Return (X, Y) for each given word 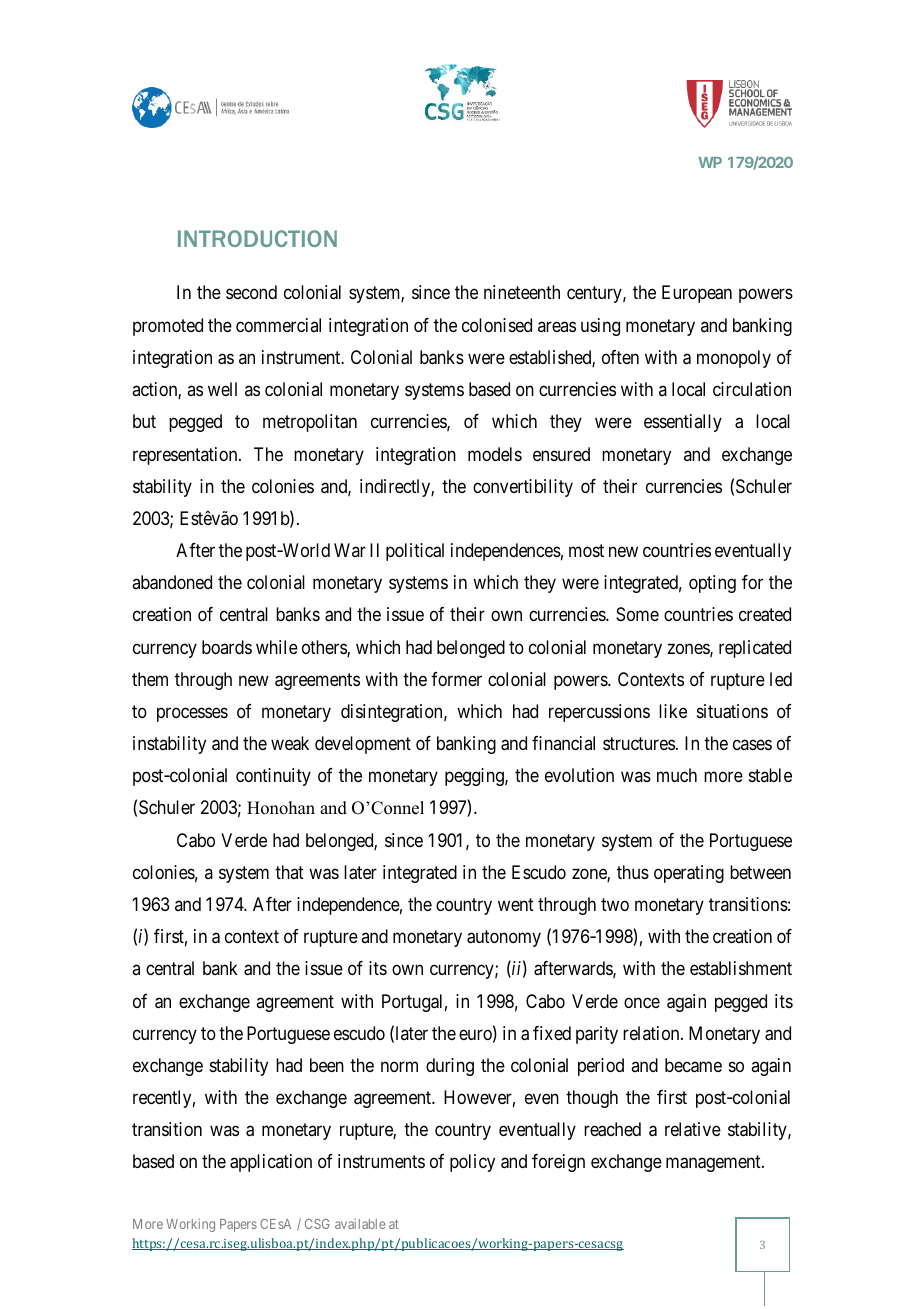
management (714, 1164)
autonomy (504, 938)
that (289, 872)
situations (732, 711)
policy (472, 1163)
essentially (683, 423)
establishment (741, 968)
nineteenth (522, 292)
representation (186, 456)
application (271, 1163)
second (251, 292)
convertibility (523, 488)
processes (192, 714)
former (456, 679)
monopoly (734, 359)
